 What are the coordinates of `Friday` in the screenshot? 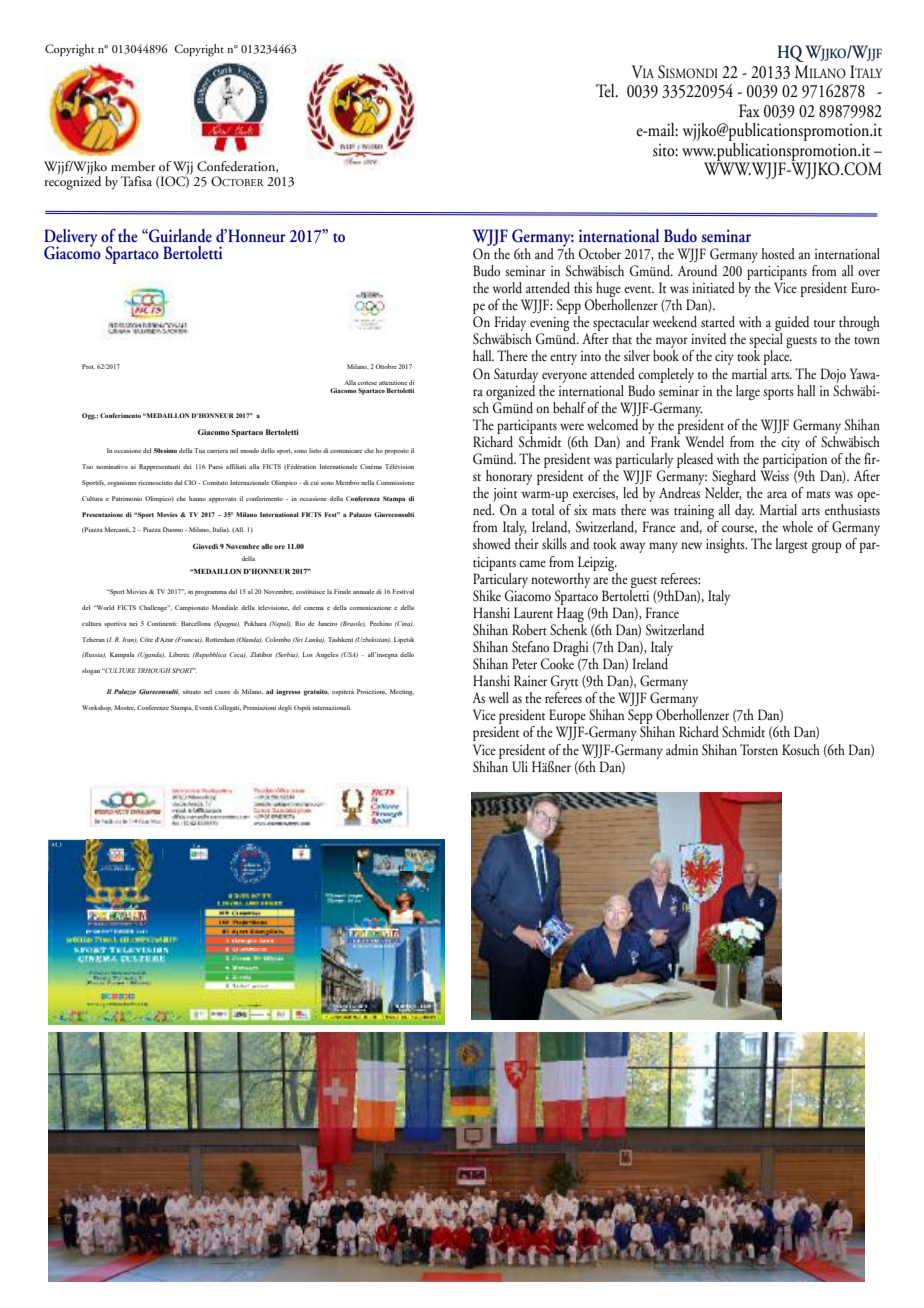 It's located at (511, 325).
